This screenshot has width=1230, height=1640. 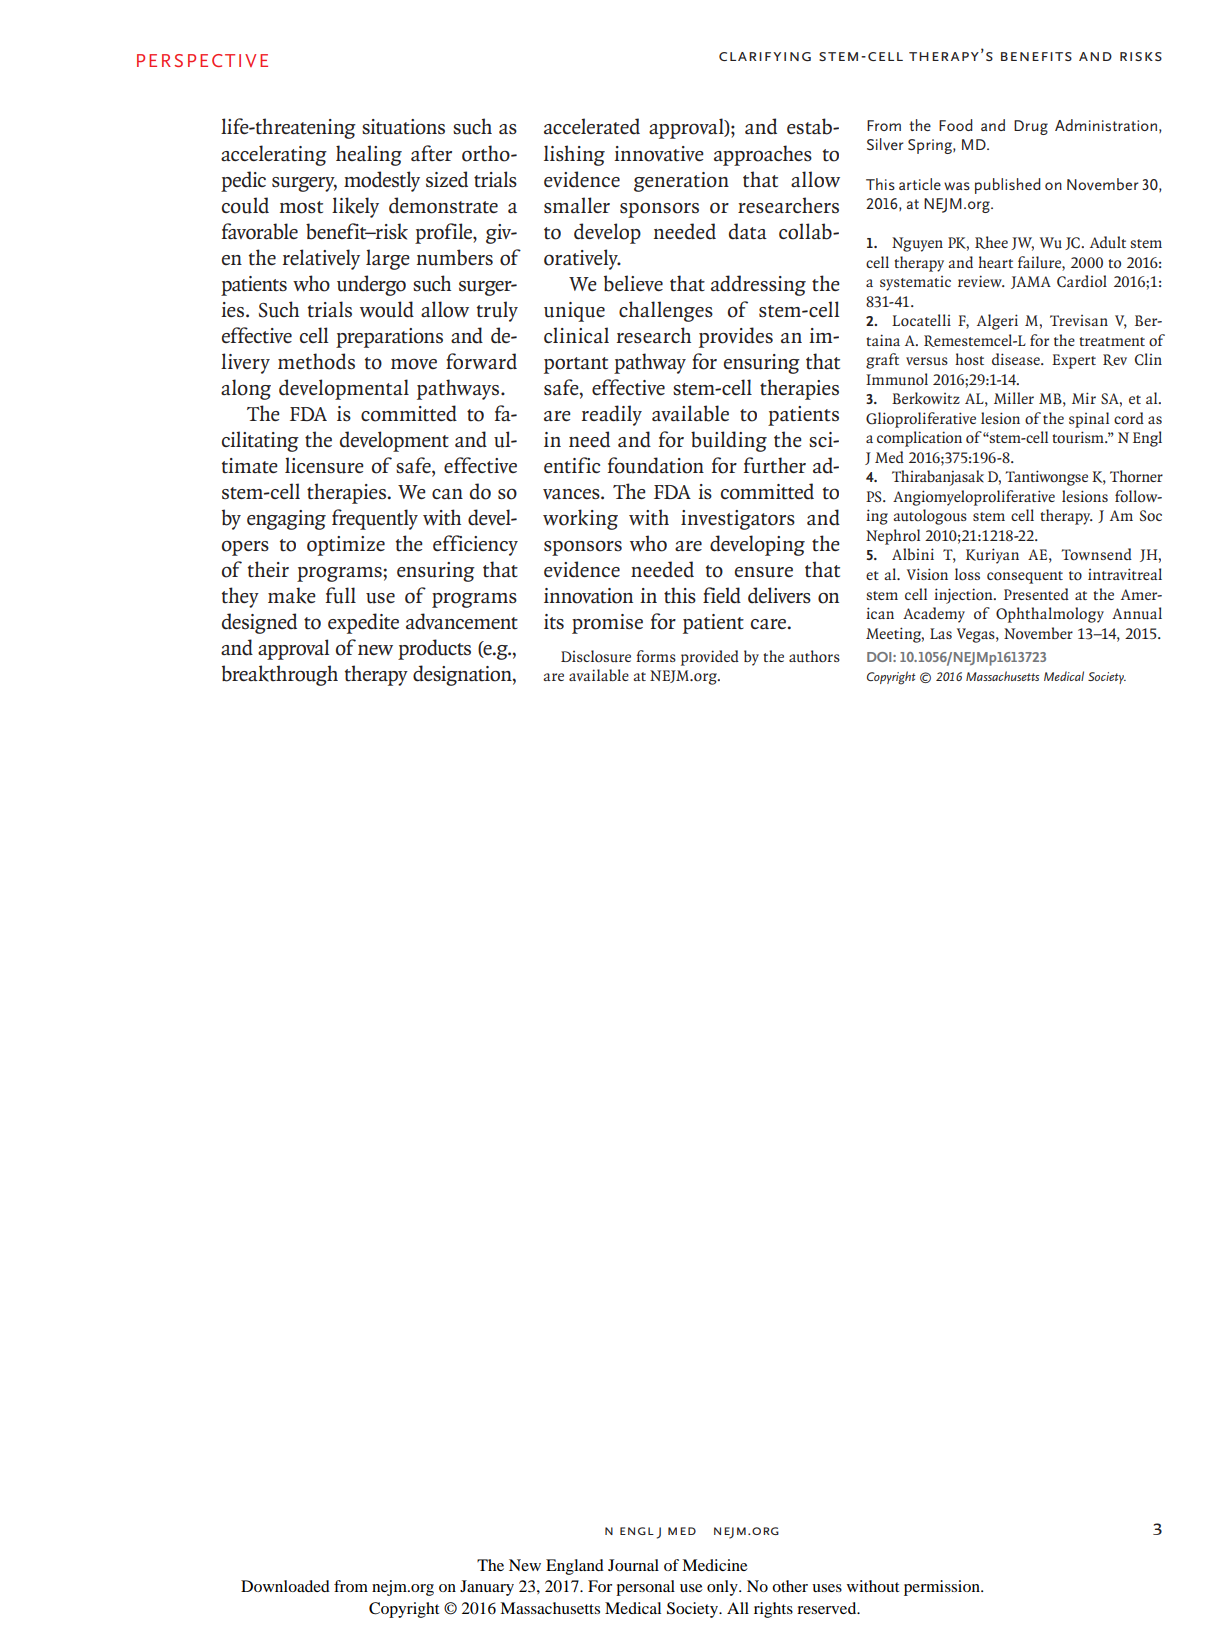 What do you see at coordinates (369, 155) in the screenshot?
I see `healing` at bounding box center [369, 155].
